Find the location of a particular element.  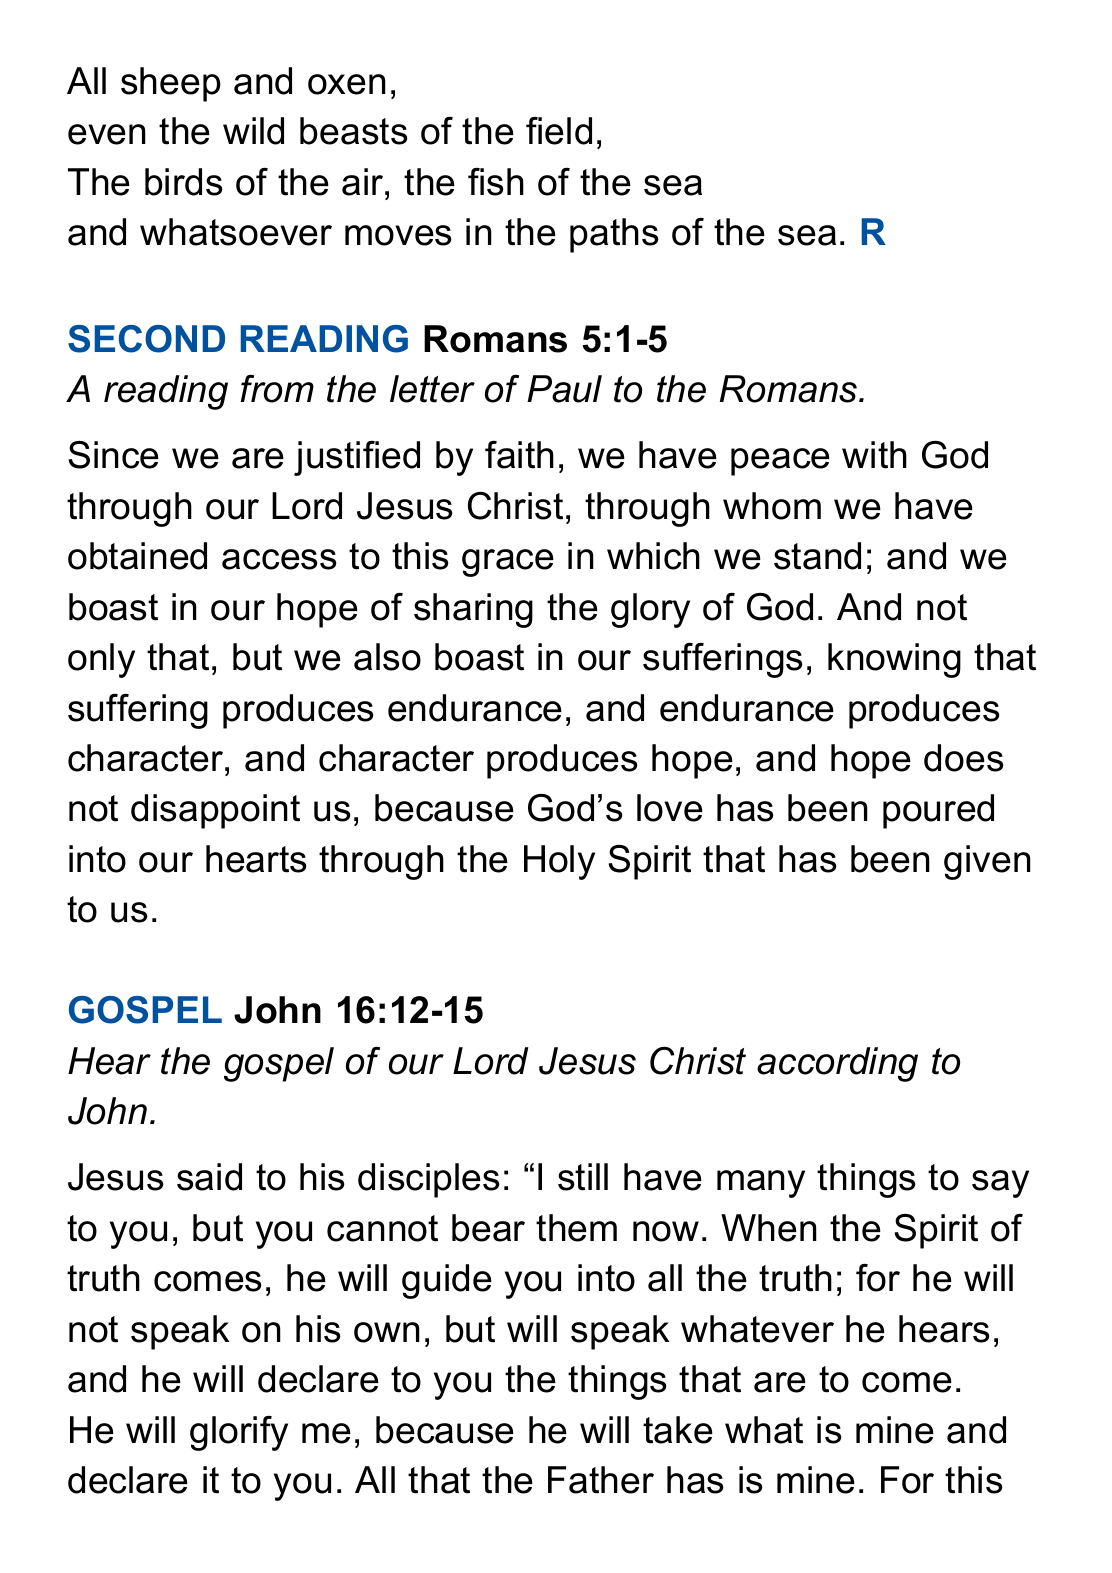

with is located at coordinates (874, 455).
